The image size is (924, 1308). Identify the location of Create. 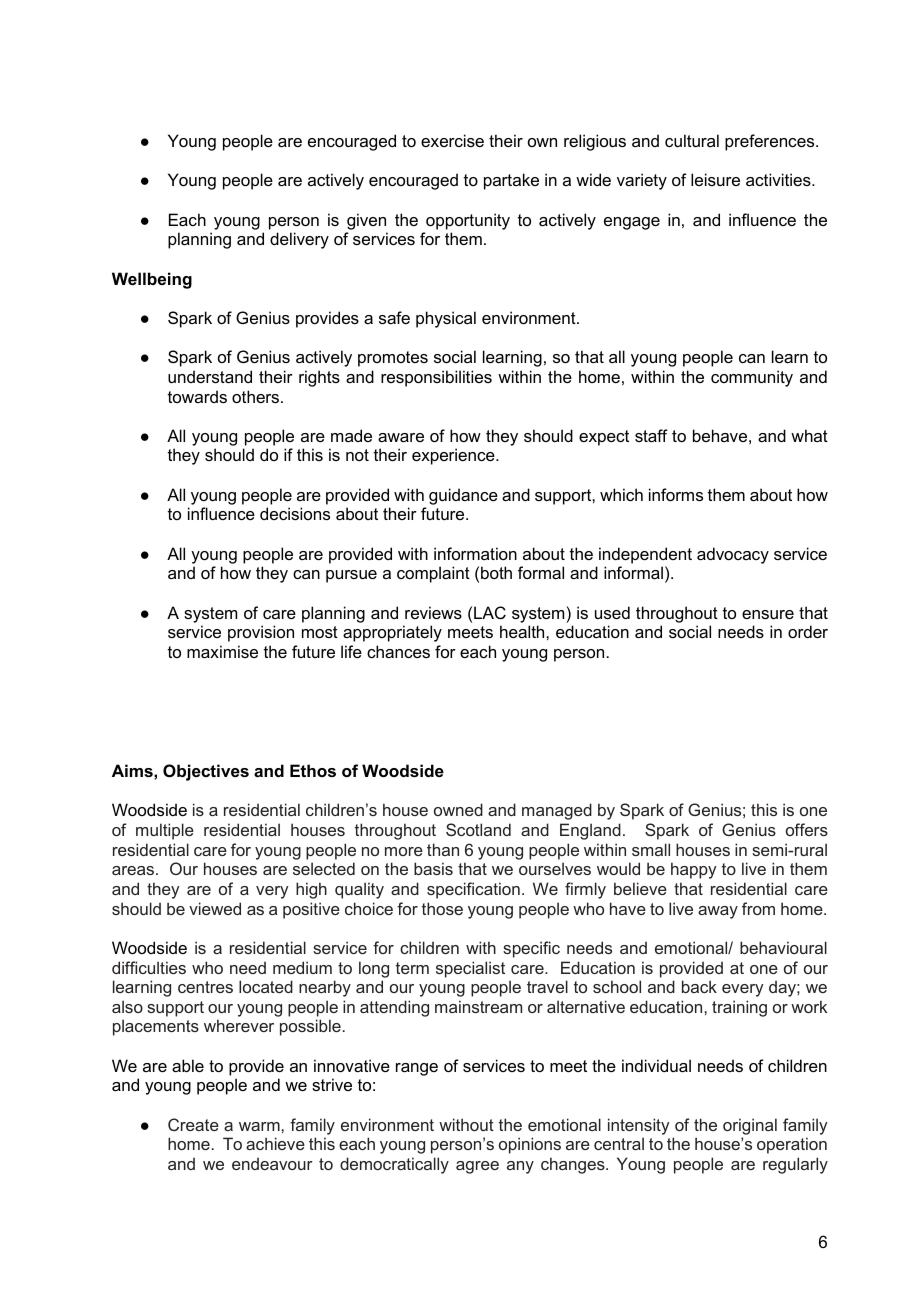
(193, 1124).
